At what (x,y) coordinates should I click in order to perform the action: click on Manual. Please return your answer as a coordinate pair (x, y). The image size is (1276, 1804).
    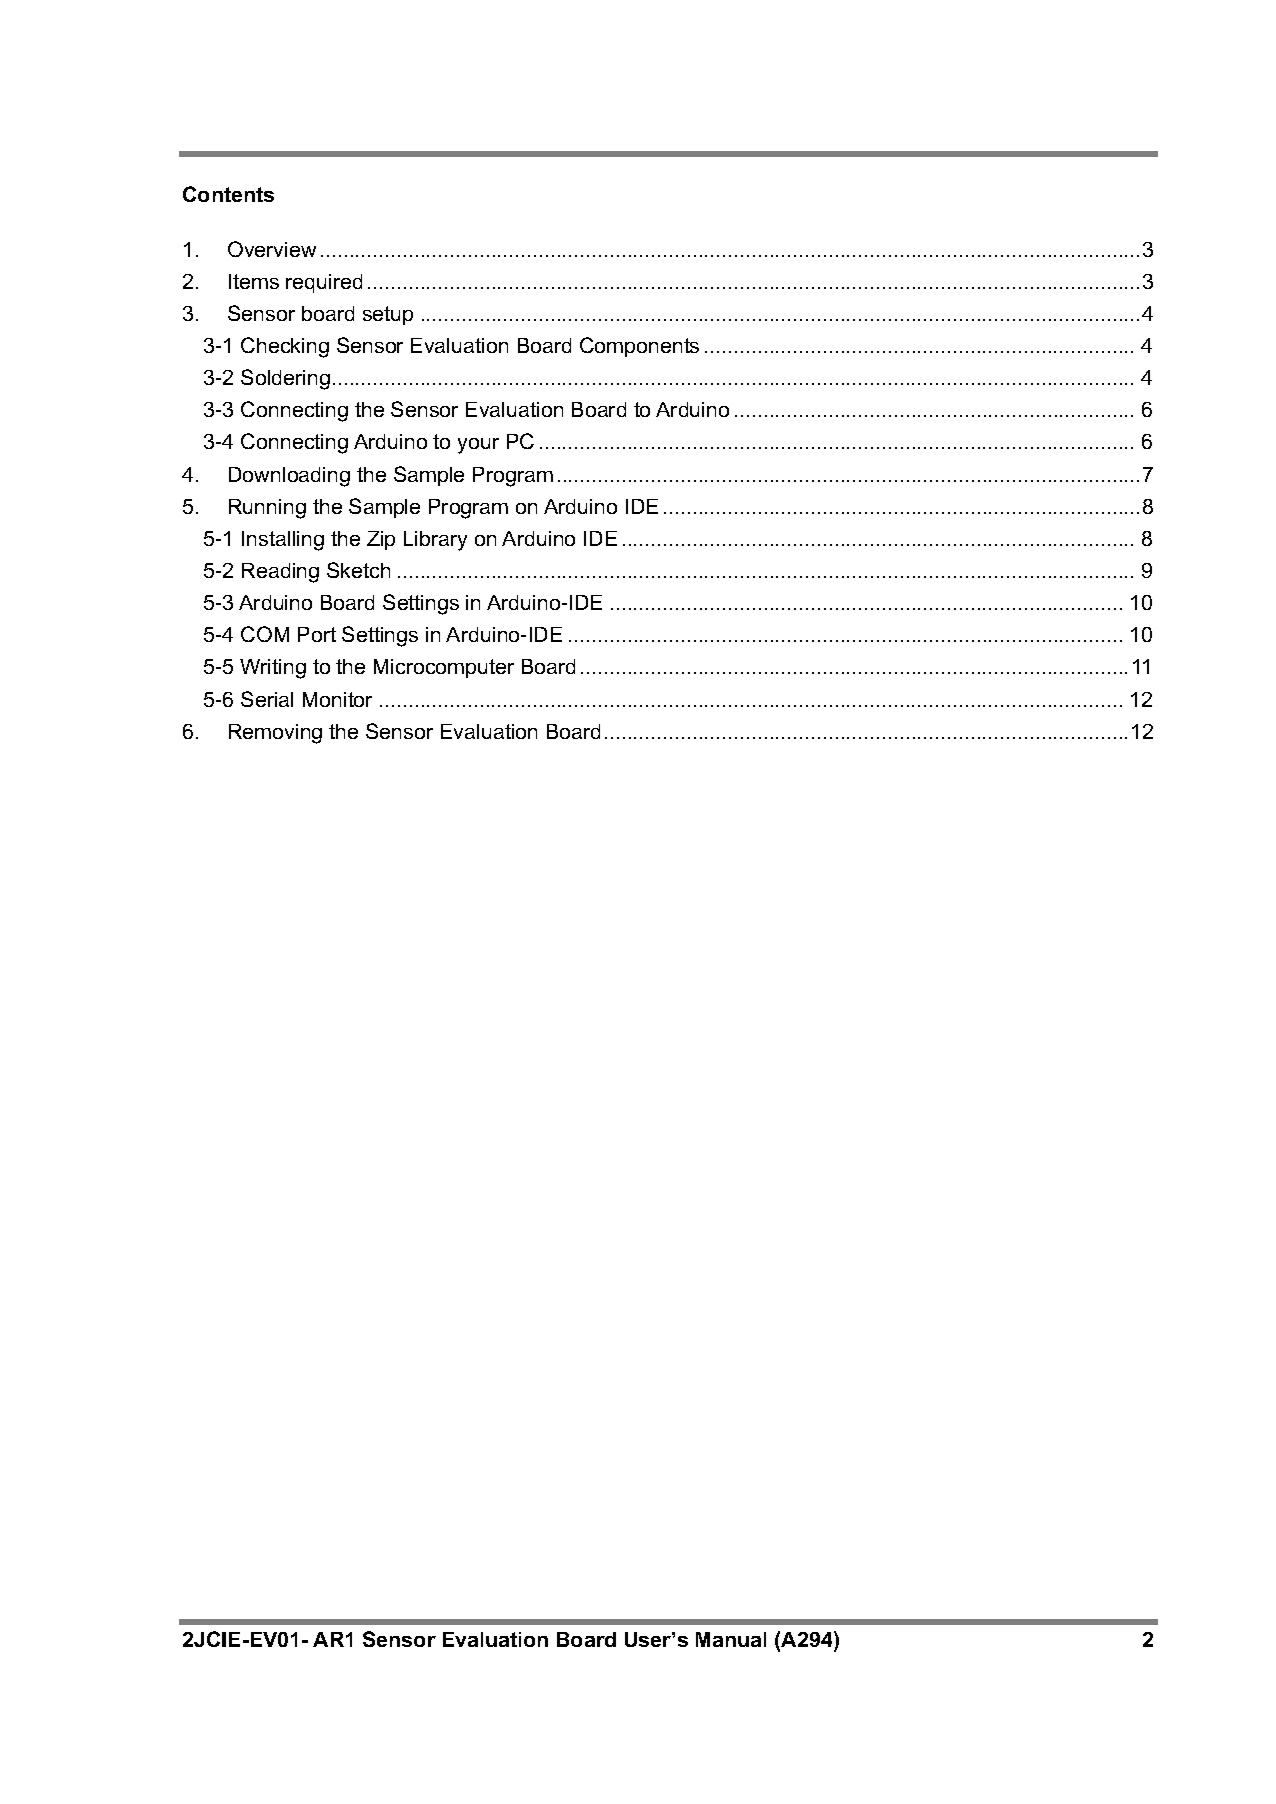
    Looking at the image, I should click on (731, 1639).
